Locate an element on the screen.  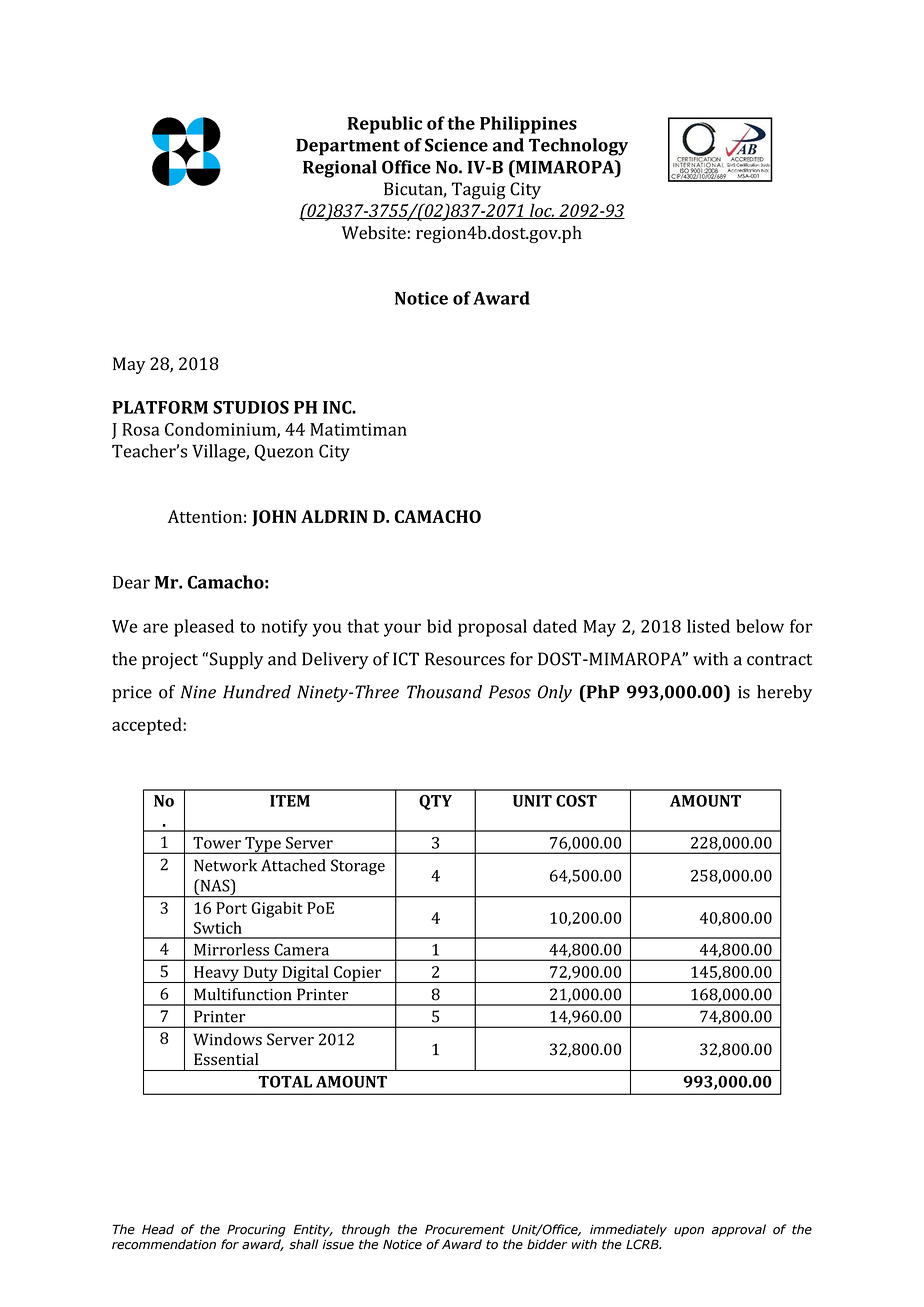
Science is located at coordinates (456, 145).
